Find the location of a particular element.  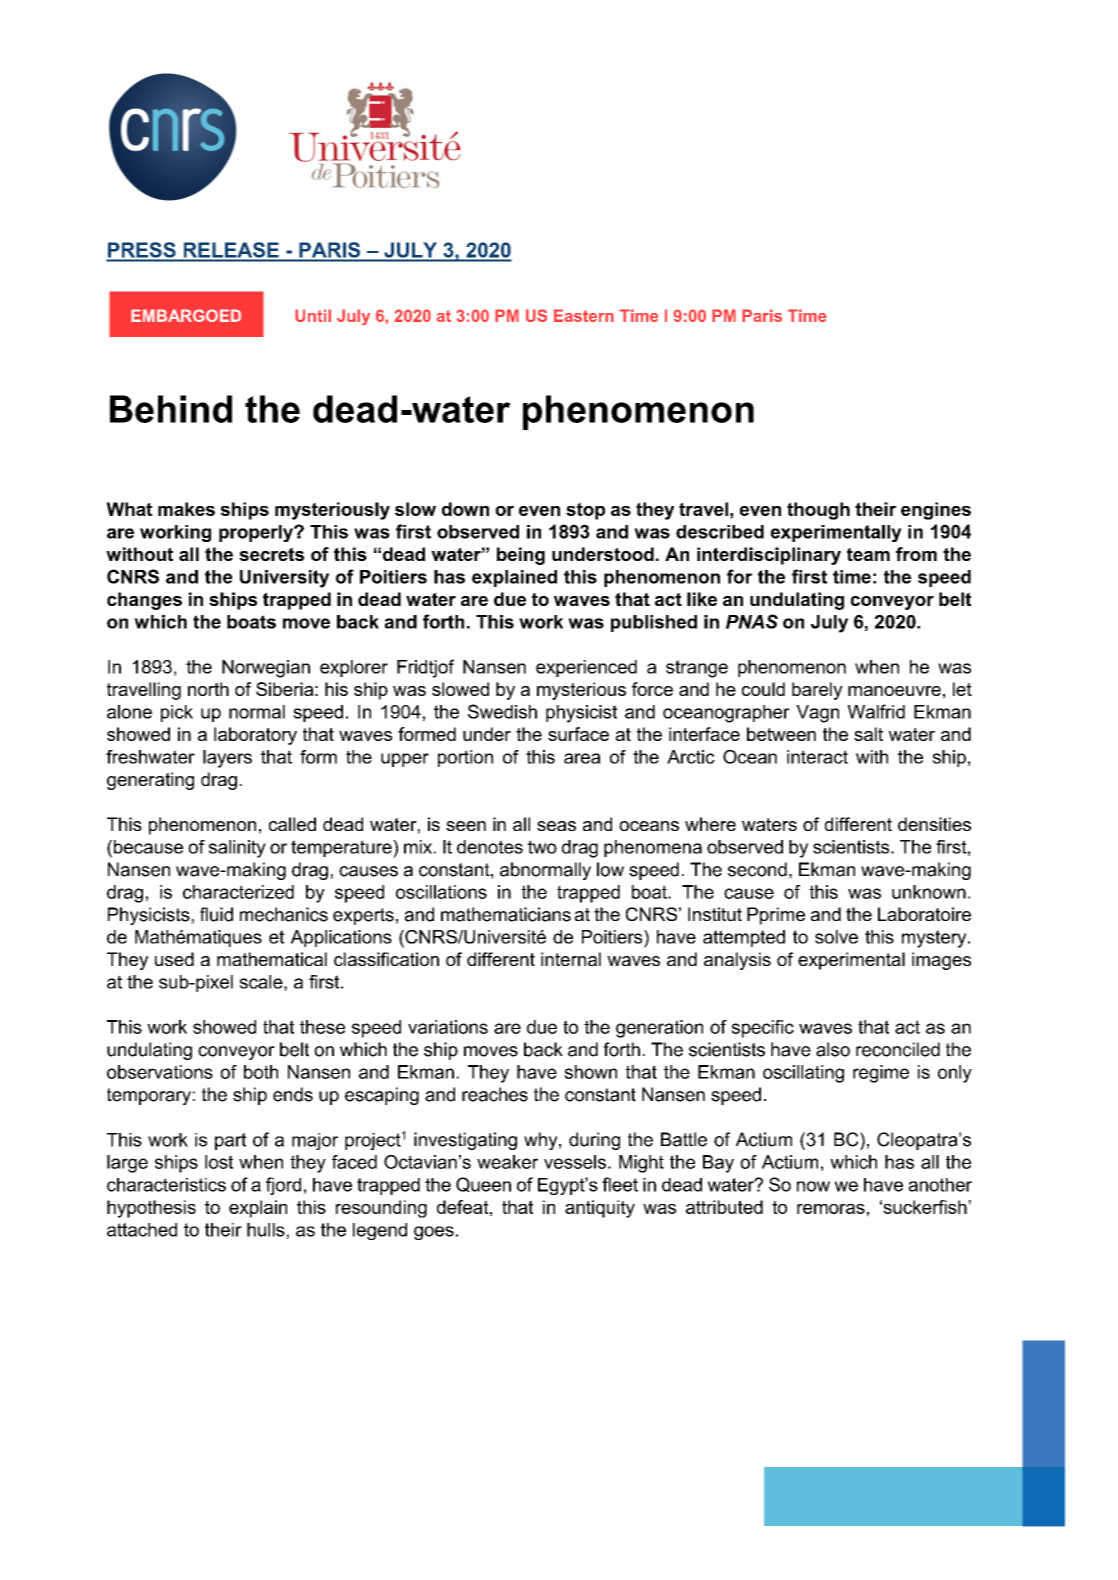

salt is located at coordinates (868, 734).
